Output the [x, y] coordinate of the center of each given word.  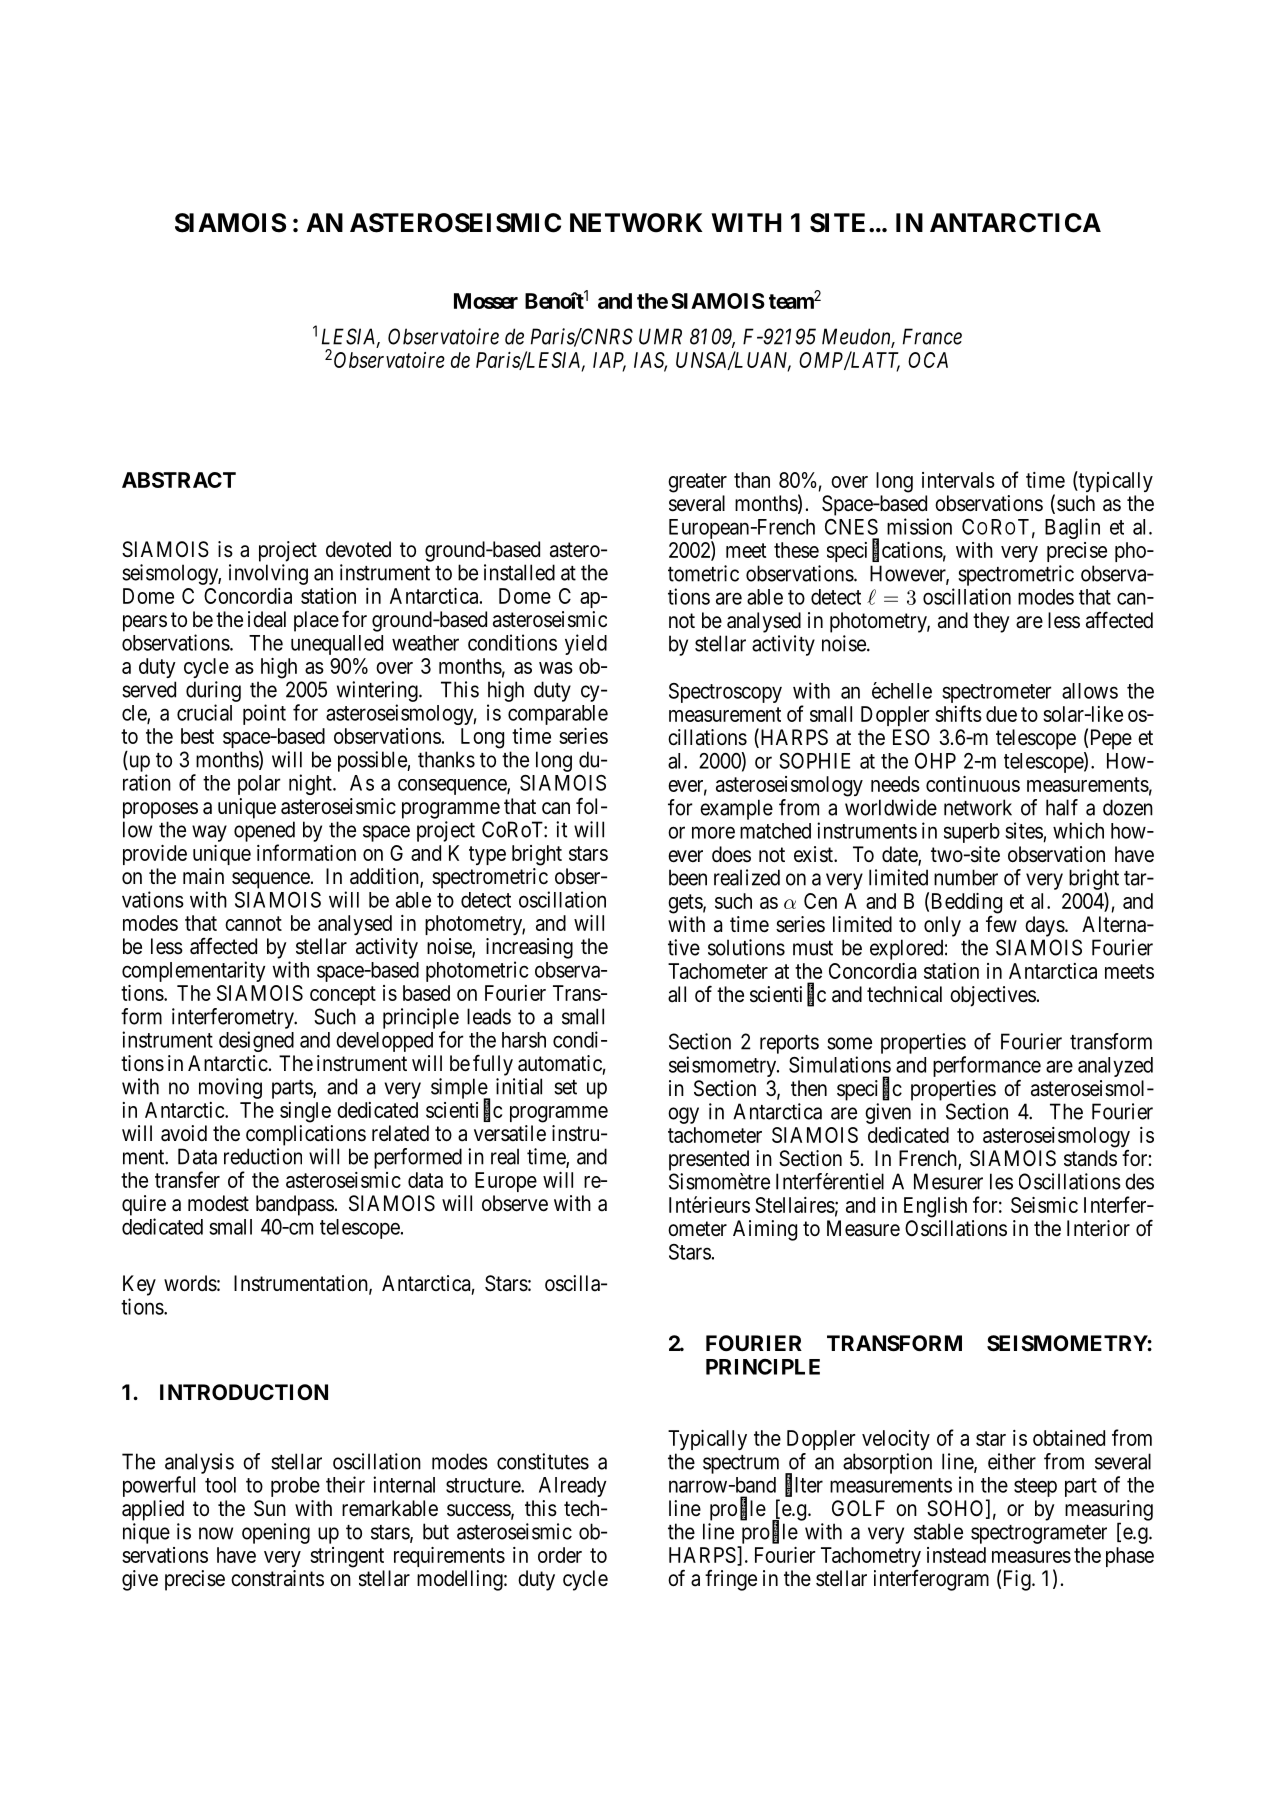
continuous [973, 784]
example [736, 809]
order [560, 1555]
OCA [928, 360]
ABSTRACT [179, 480]
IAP [609, 361]
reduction [263, 1156]
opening [276, 1533]
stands [1090, 1158]
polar [259, 785]
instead [956, 1555]
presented [709, 1160]
